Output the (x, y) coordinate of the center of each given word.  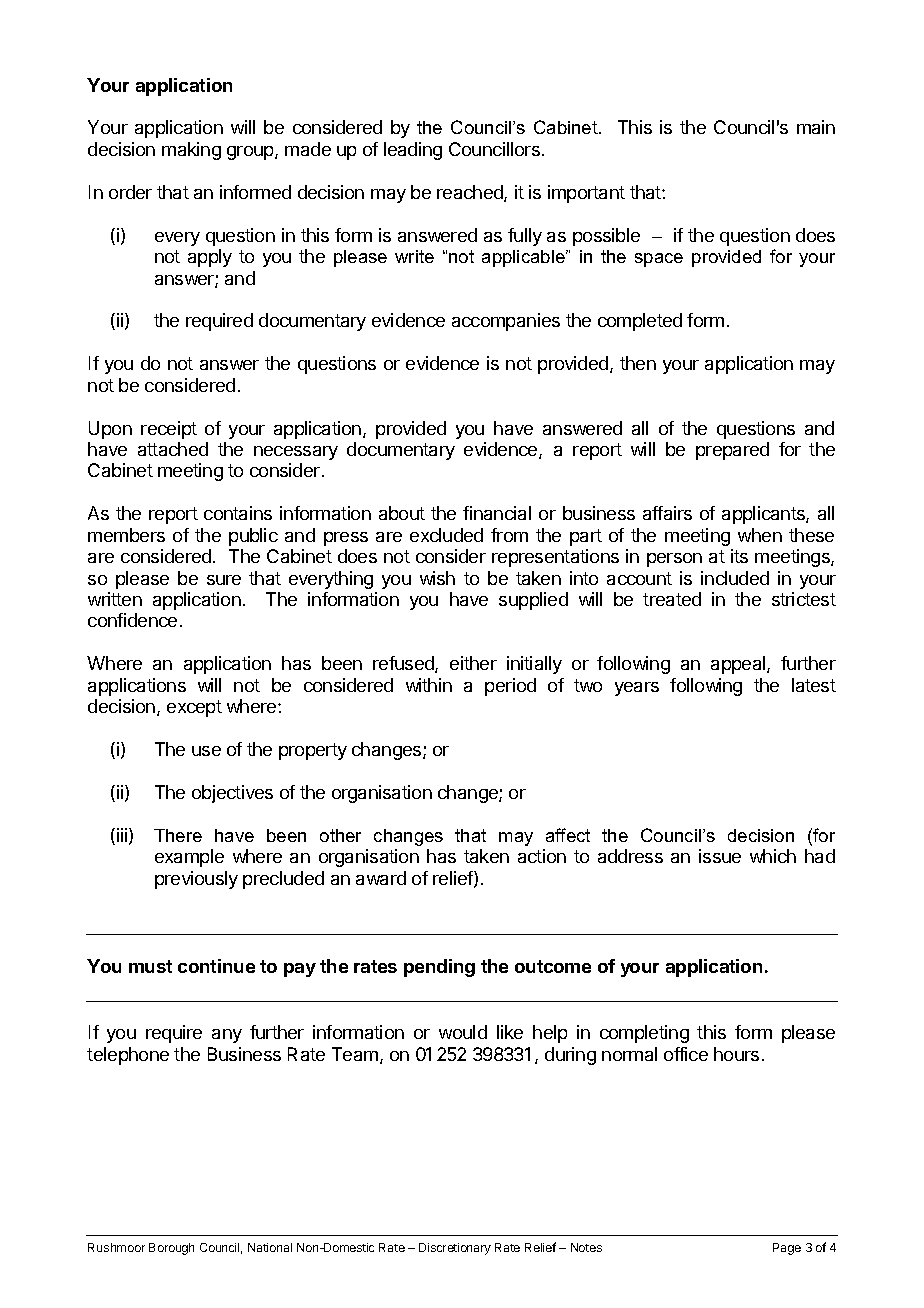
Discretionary (455, 1249)
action (542, 856)
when (760, 535)
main (816, 127)
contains (238, 513)
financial (497, 513)
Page (787, 1249)
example (189, 858)
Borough (171, 1249)
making (191, 151)
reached (471, 193)
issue (720, 856)
